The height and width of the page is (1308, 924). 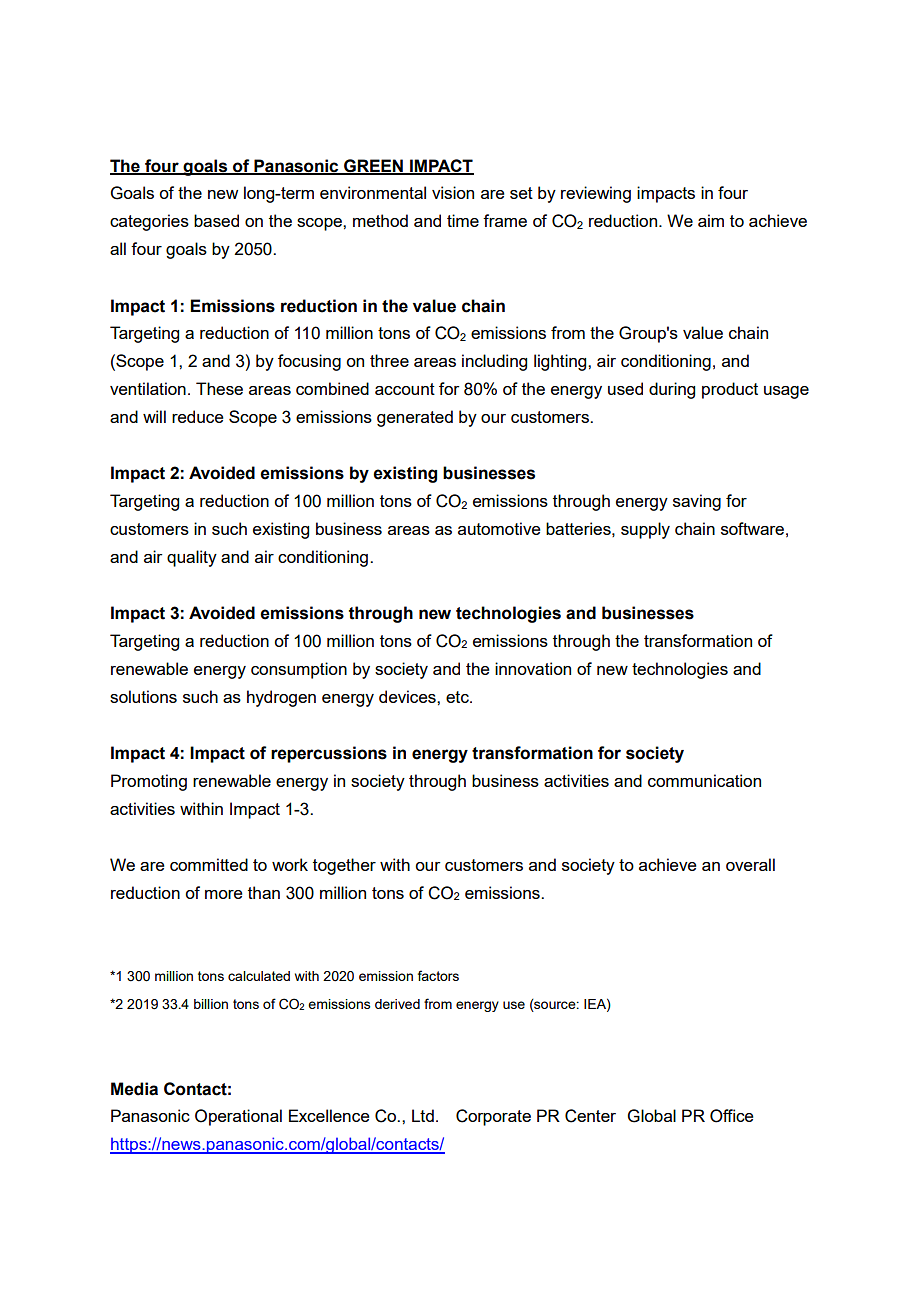 What do you see at coordinates (493, 1117) in the page?
I see `Corporate` at bounding box center [493, 1117].
